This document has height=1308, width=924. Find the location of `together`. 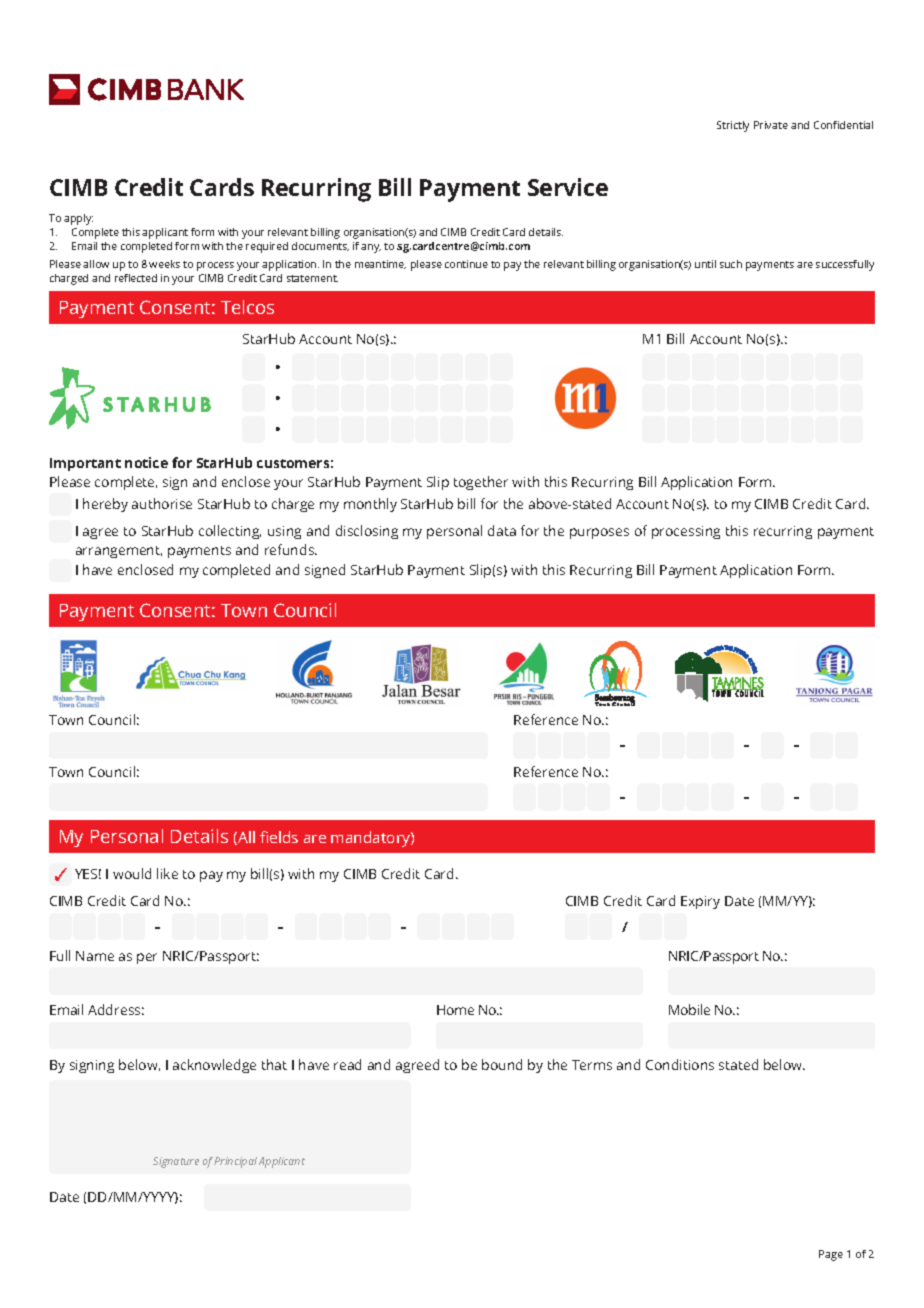

together is located at coordinates (481, 483).
